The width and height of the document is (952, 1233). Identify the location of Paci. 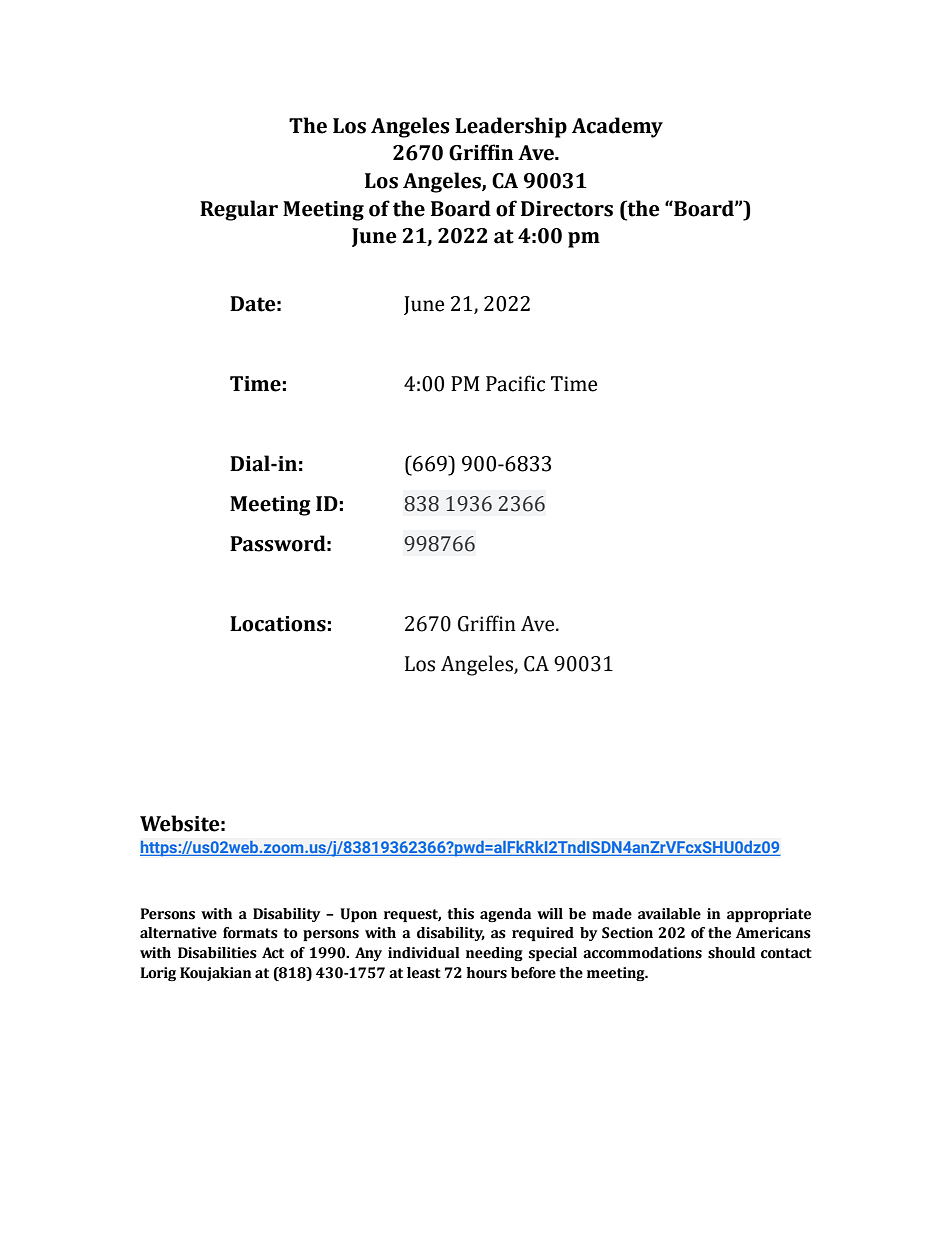
(505, 384).
